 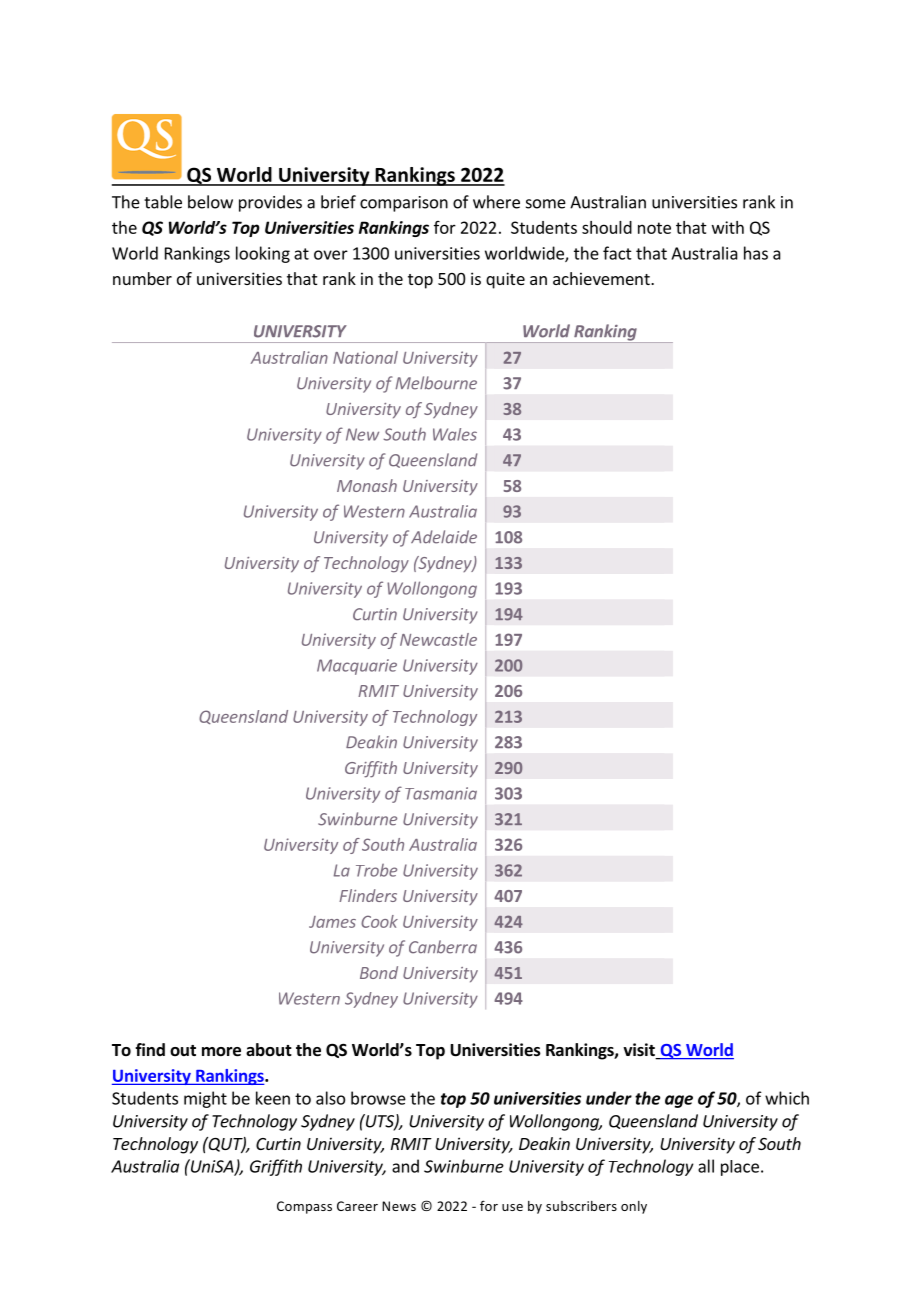 I want to click on Macquarie, so click(x=357, y=667).
